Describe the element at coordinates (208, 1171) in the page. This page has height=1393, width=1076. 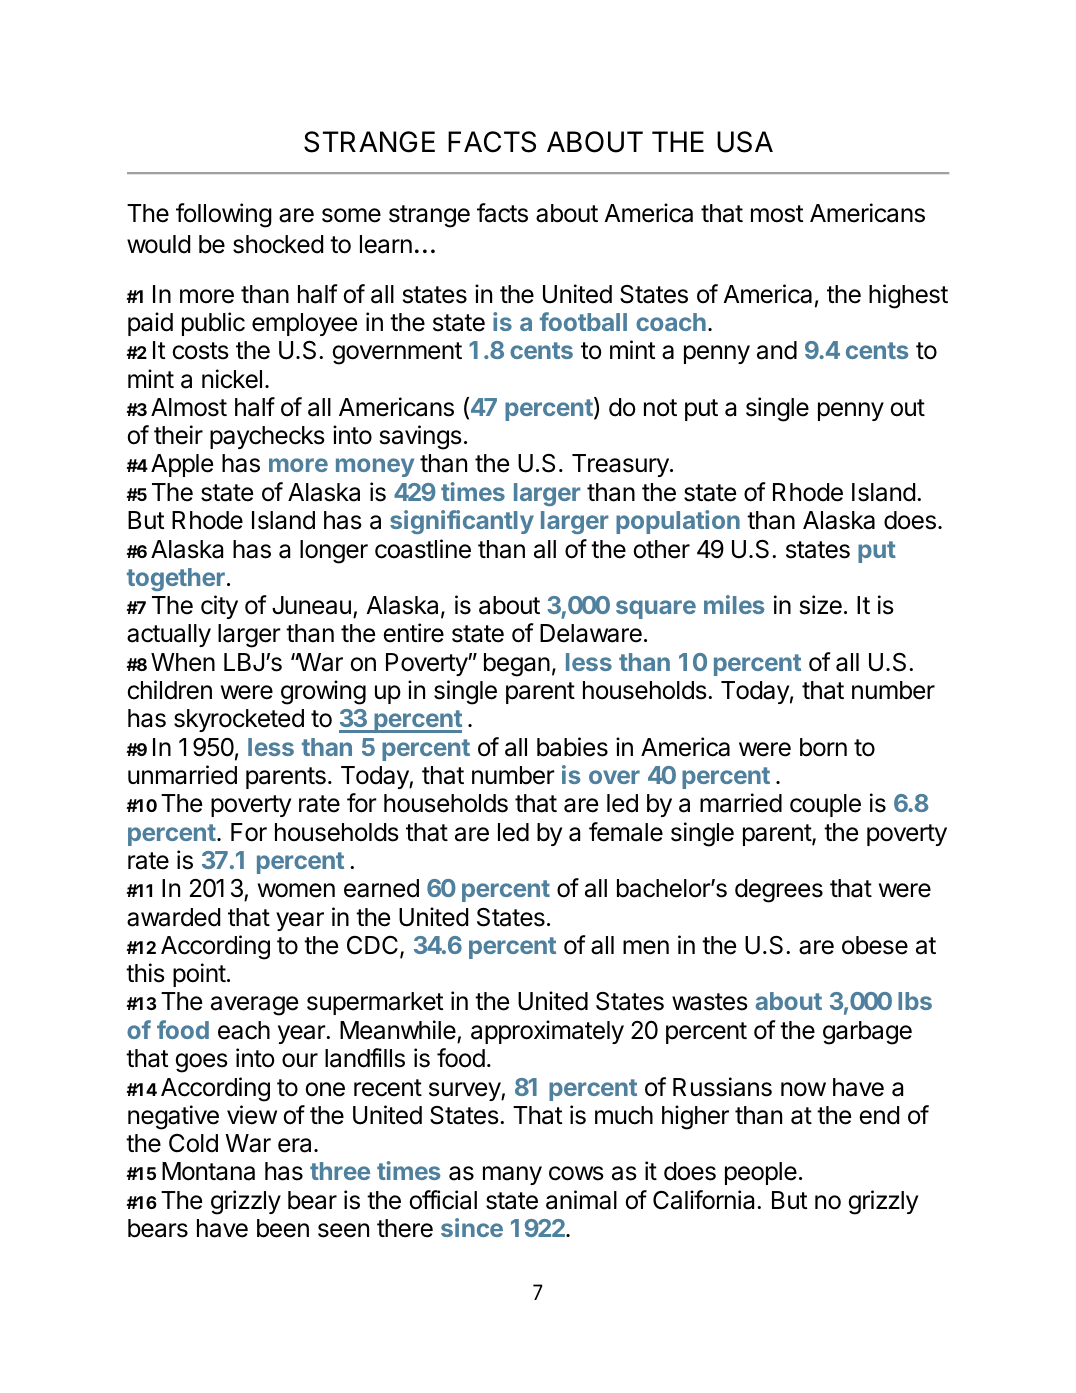
I see `Montana` at that location.
